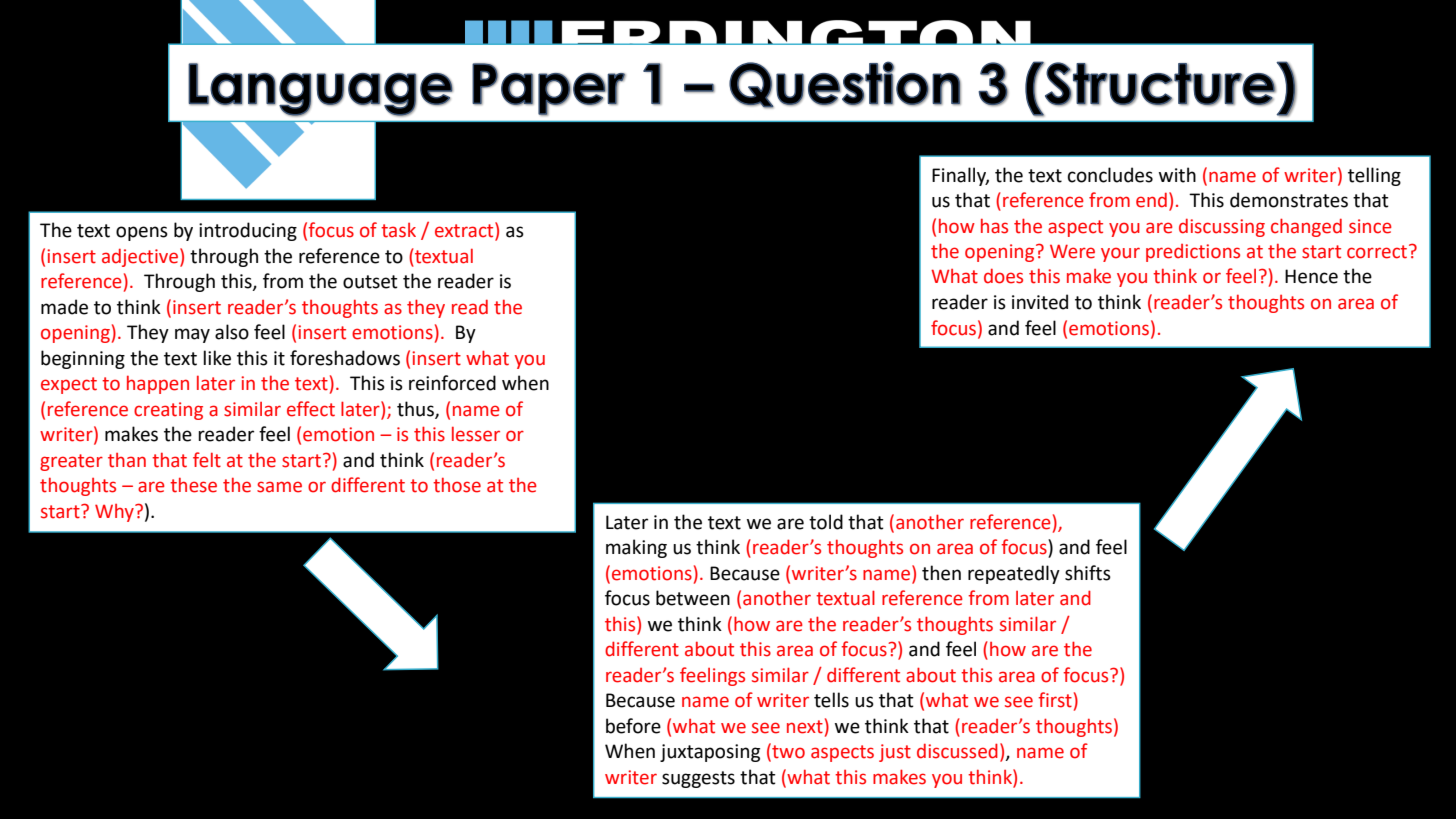 This screenshot has height=819, width=1456. I want to click on introducing, so click(248, 231).
